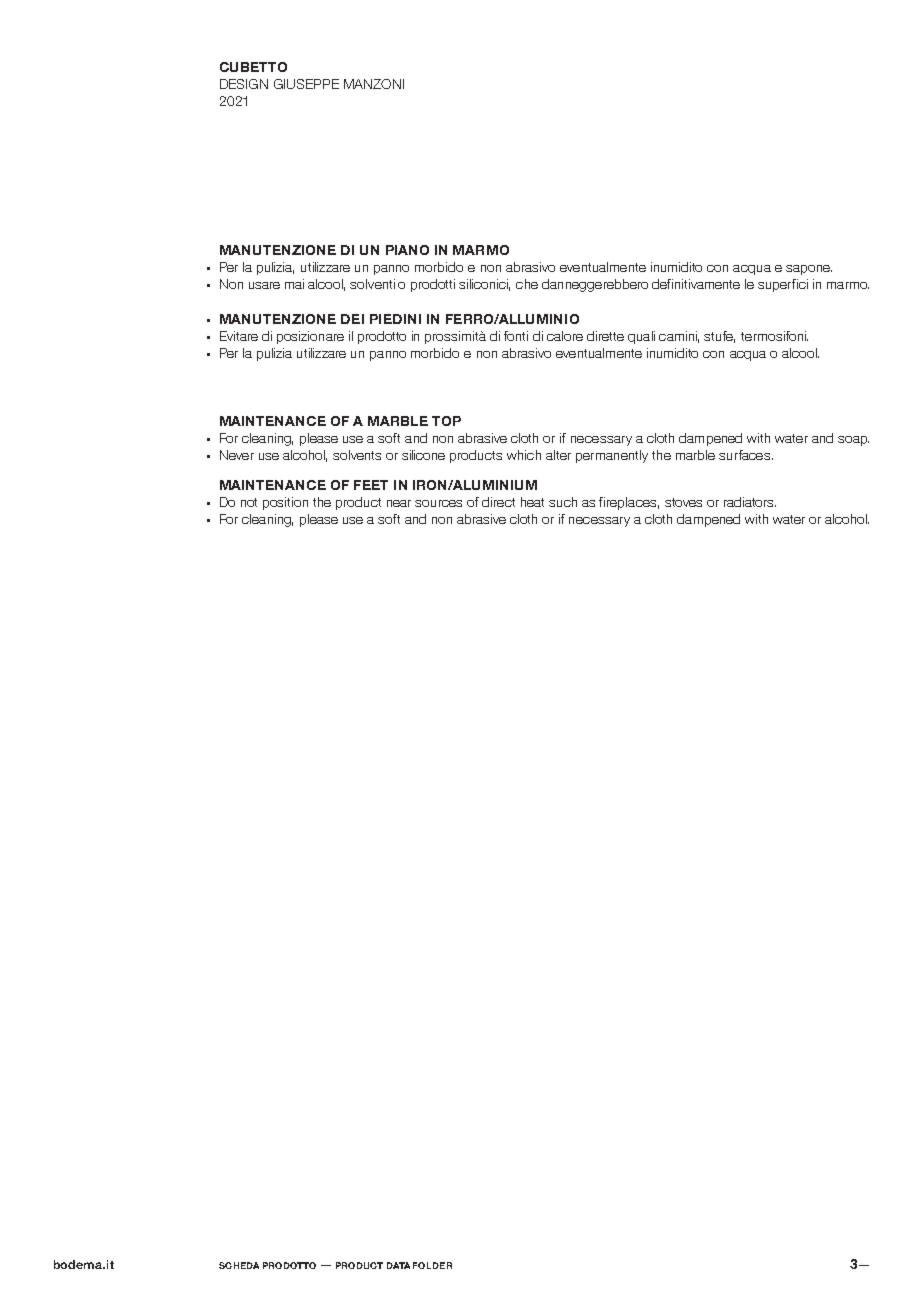 This image has width=924, height=1308. I want to click on position, so click(285, 503).
